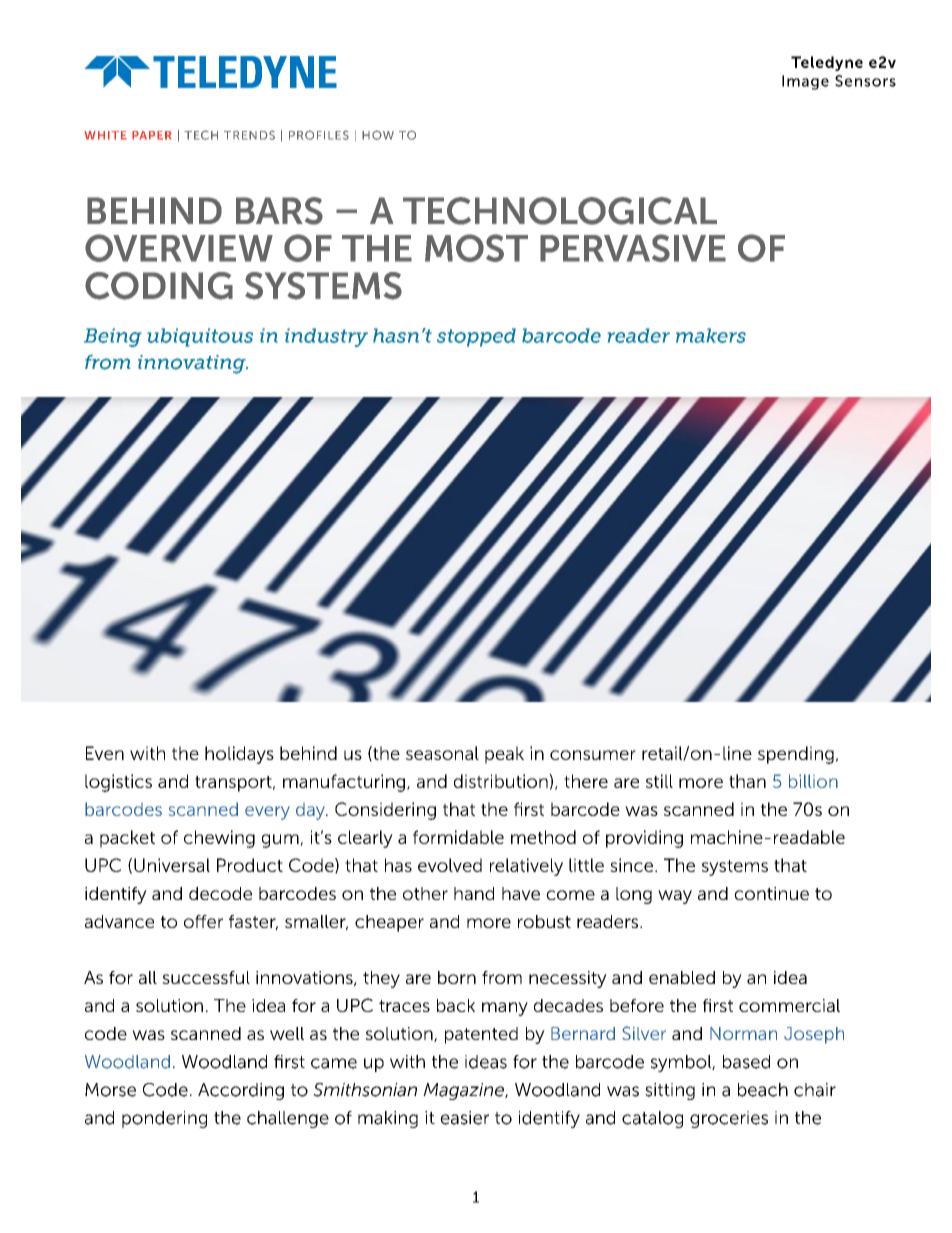 The height and width of the document is (1233, 952). Describe the element at coordinates (219, 839) in the document. I see `chewing` at that location.
